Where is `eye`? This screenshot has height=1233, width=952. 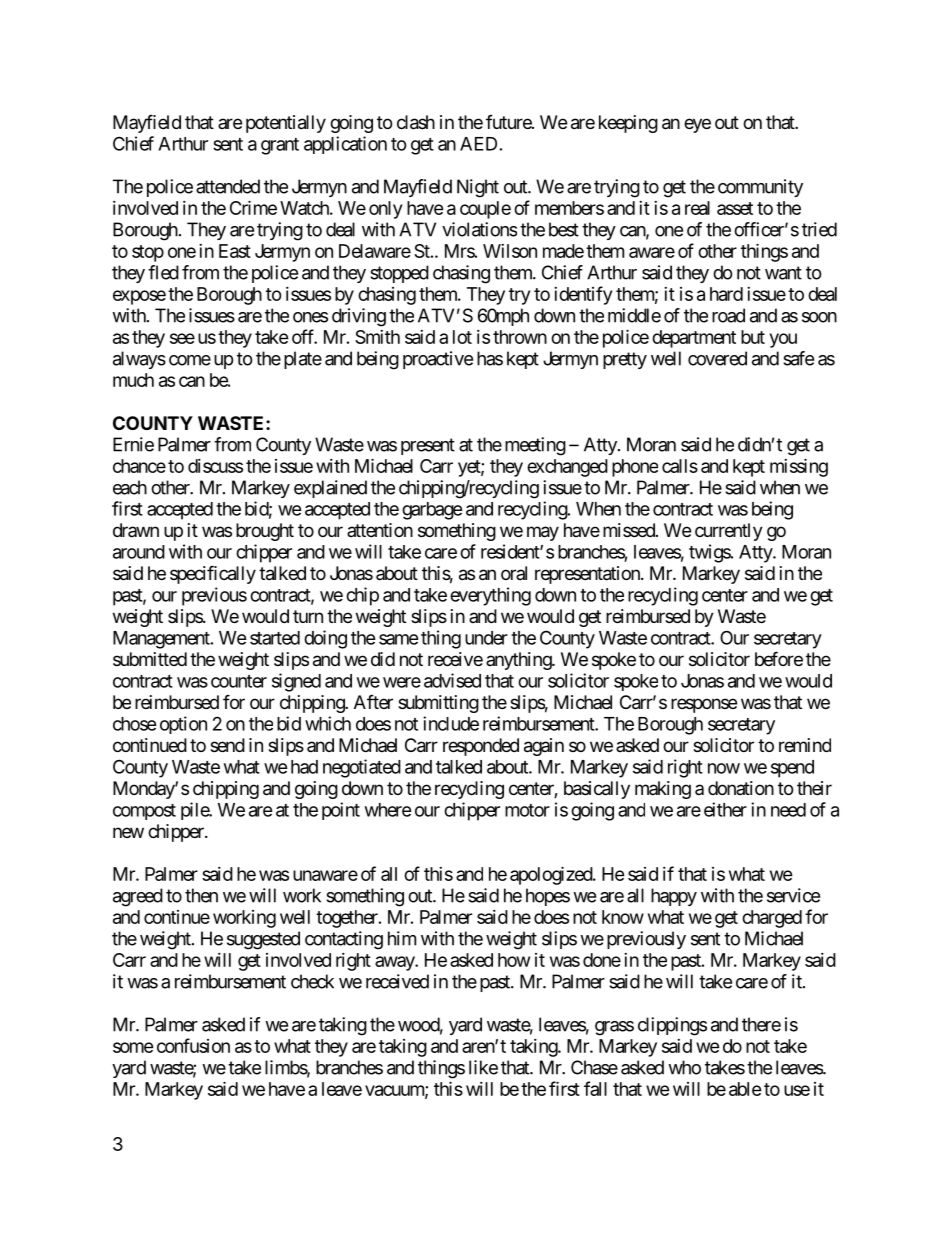
eye is located at coordinates (697, 125).
